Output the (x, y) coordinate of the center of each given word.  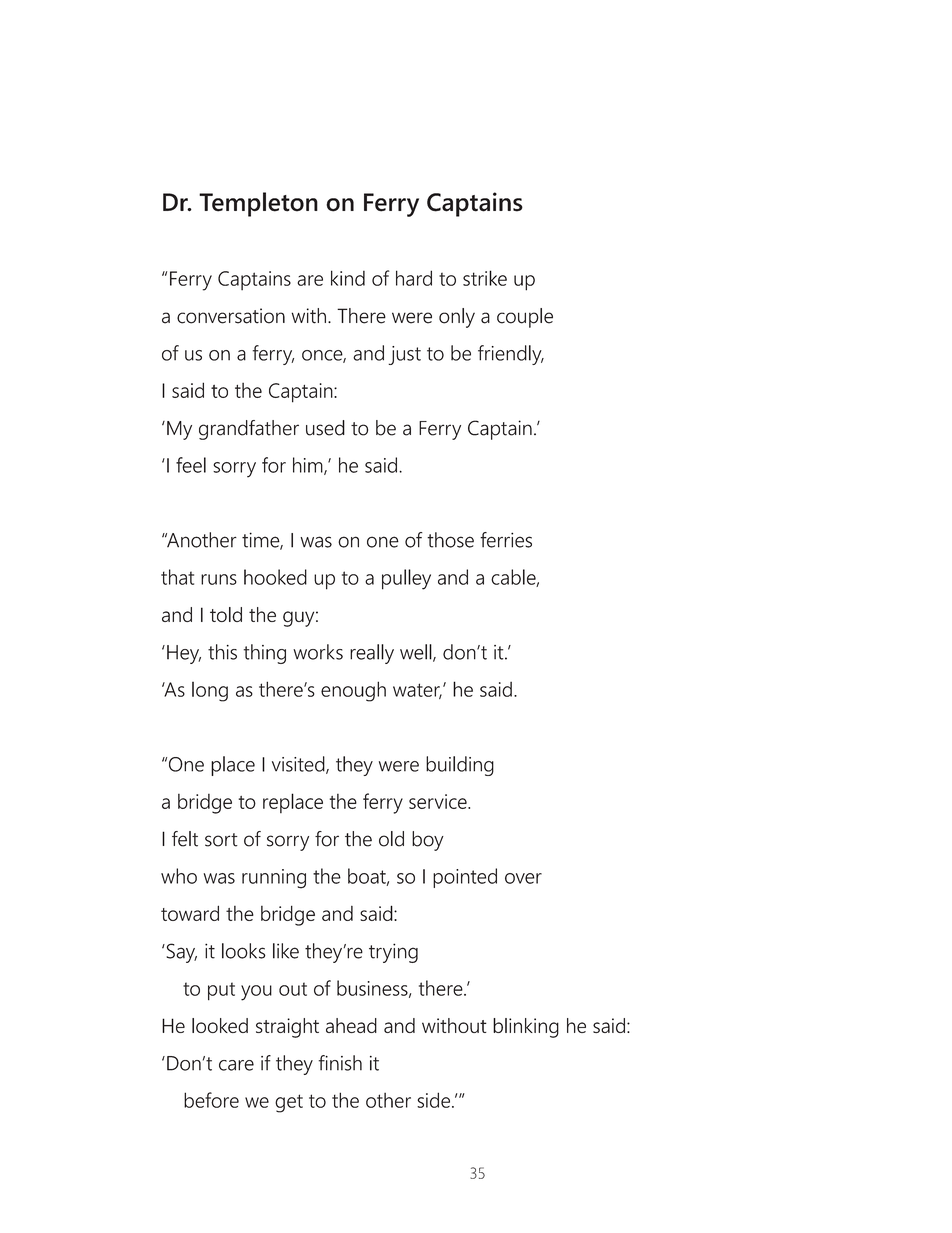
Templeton (258, 204)
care (236, 1065)
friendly (511, 355)
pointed (465, 878)
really (372, 654)
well (417, 653)
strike (485, 278)
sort (221, 840)
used (325, 428)
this (222, 652)
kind (348, 278)
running (274, 879)
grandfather (249, 430)
